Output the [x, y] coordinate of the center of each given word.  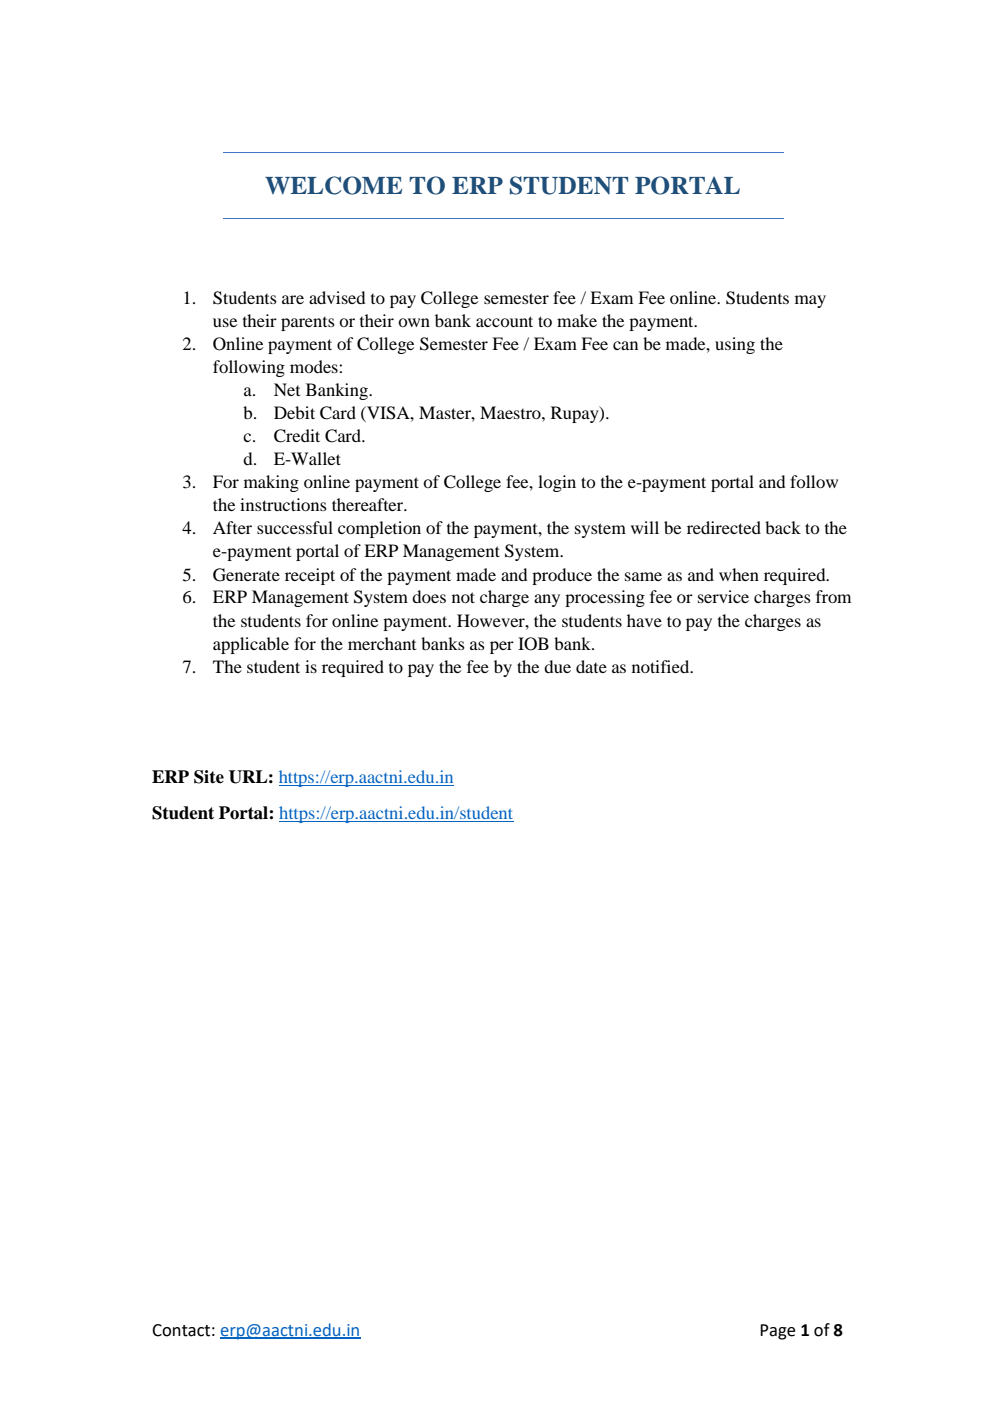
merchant [382, 643]
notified [662, 666]
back [783, 527]
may [810, 301]
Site [209, 777]
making [271, 483]
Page [777, 1332]
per [502, 647]
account [504, 321]
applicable [251, 645]
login [557, 483]
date [591, 666]
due [557, 666]
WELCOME [333, 185]
